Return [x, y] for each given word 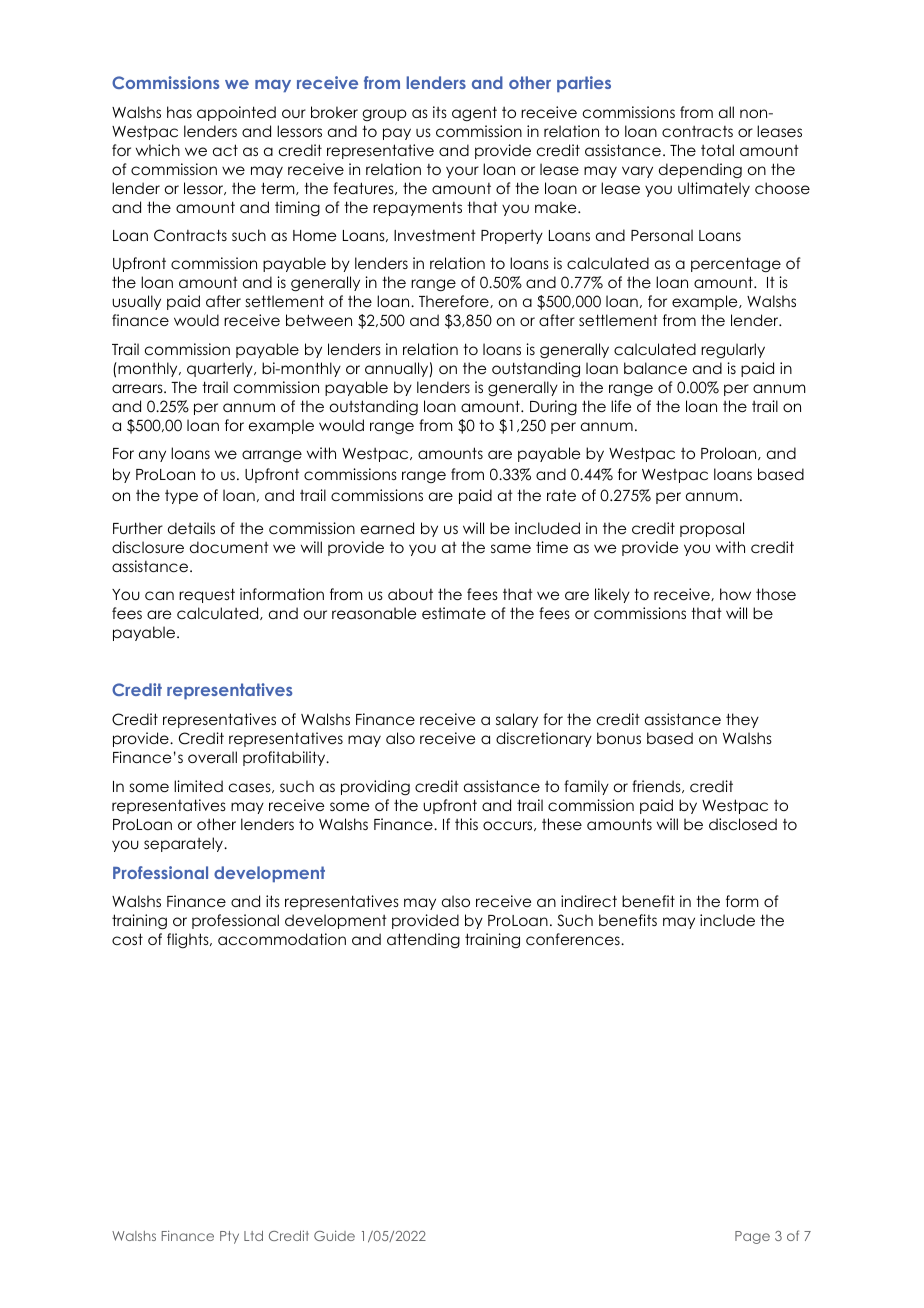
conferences [574, 939]
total [717, 150]
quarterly [221, 369]
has [179, 112]
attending [423, 940]
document [229, 547]
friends [657, 786]
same [511, 548]
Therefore [455, 301]
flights [189, 940]
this [466, 824]
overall [212, 757]
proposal [712, 529]
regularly [733, 350]
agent [474, 113]
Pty [229, 1237]
